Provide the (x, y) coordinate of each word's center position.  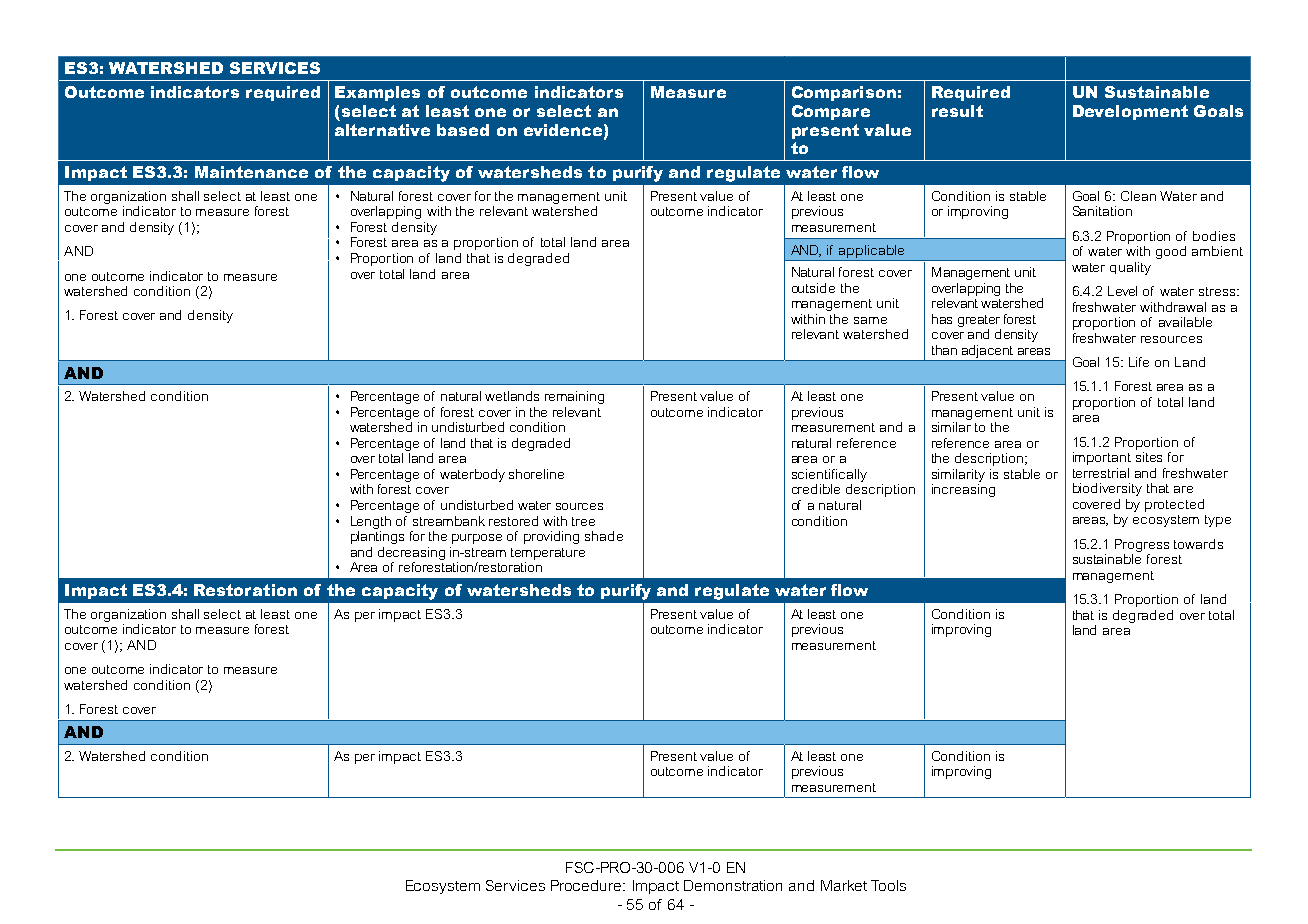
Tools (888, 885)
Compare (831, 112)
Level (1122, 291)
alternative (382, 130)
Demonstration (733, 885)
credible (816, 489)
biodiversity (1107, 489)
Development (1130, 112)
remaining (574, 397)
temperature (548, 554)
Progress (1142, 545)
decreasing (411, 553)
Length (371, 522)
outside (813, 288)
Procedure (587, 885)
